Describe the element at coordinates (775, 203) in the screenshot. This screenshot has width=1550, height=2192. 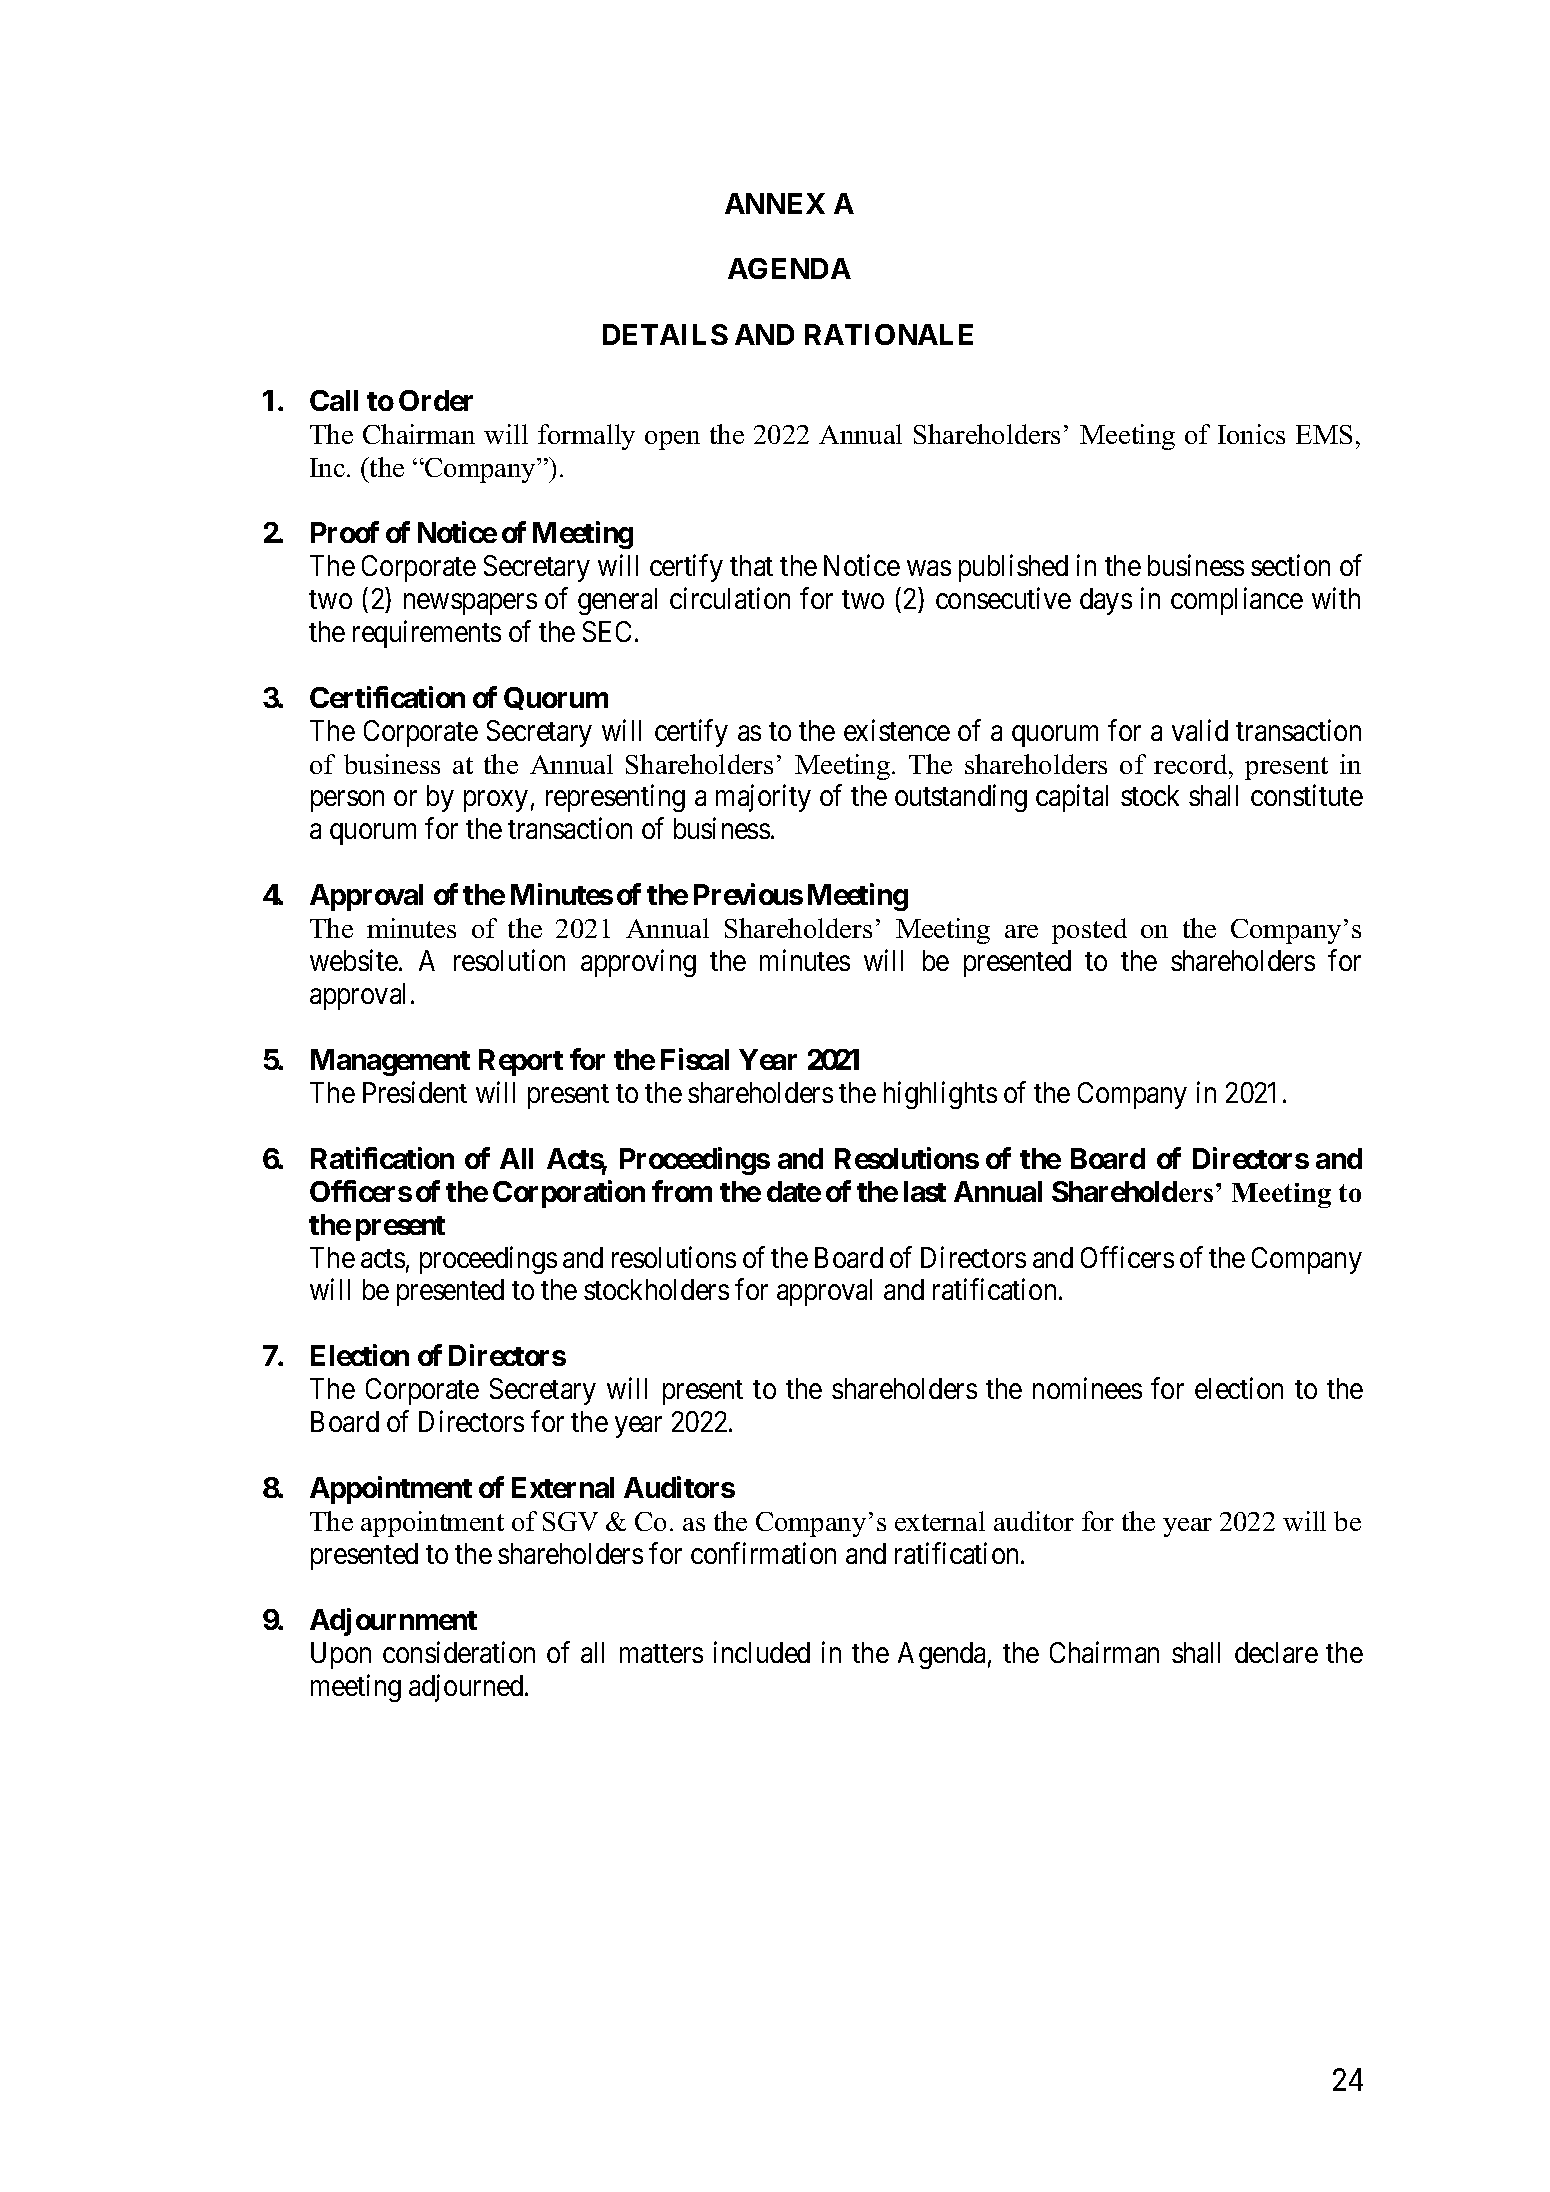
I see `ANNEX` at that location.
